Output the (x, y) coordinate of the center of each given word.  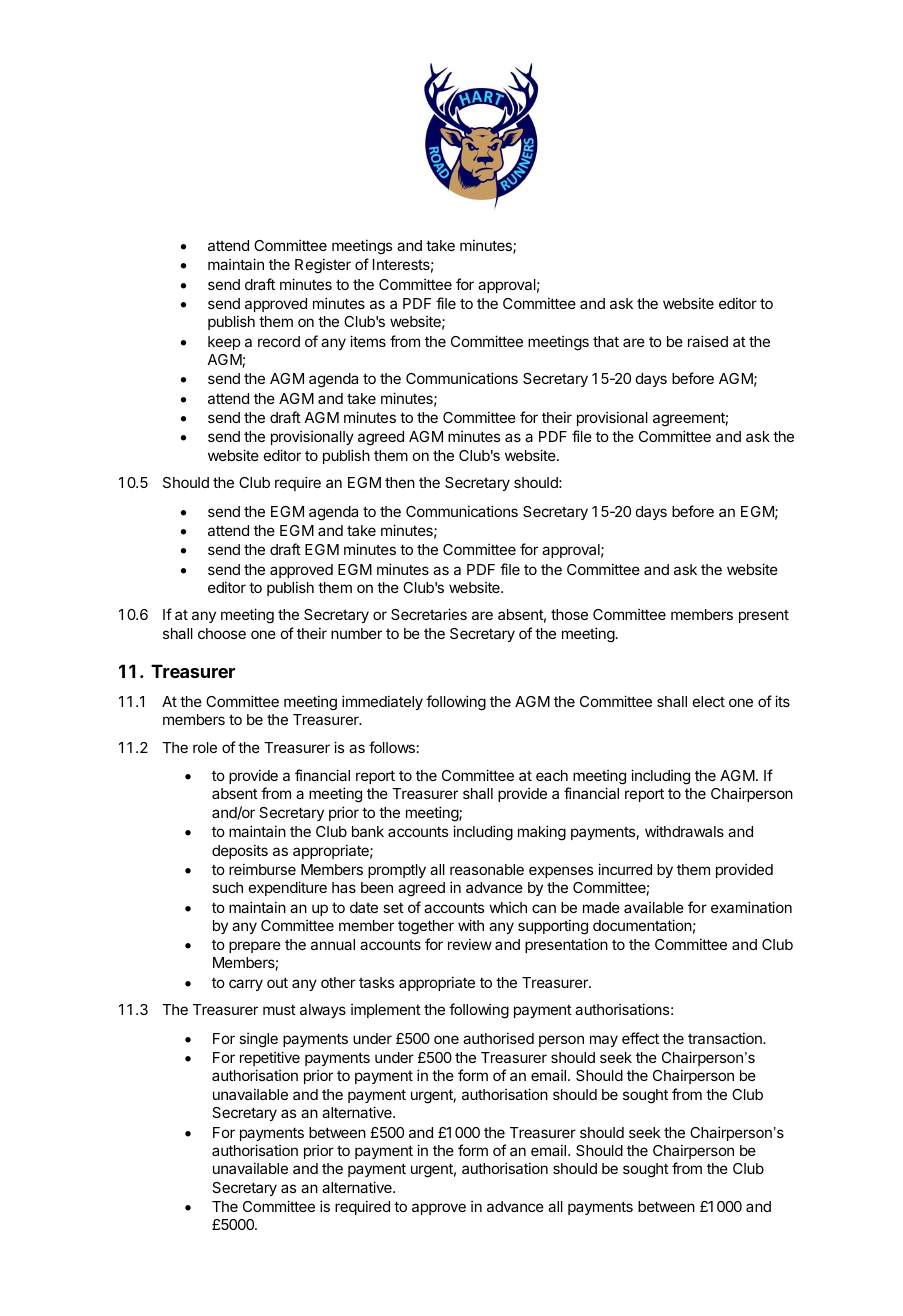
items (368, 341)
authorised (498, 1038)
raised (708, 341)
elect (709, 701)
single (258, 1040)
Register (323, 266)
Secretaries (429, 614)
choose (222, 633)
